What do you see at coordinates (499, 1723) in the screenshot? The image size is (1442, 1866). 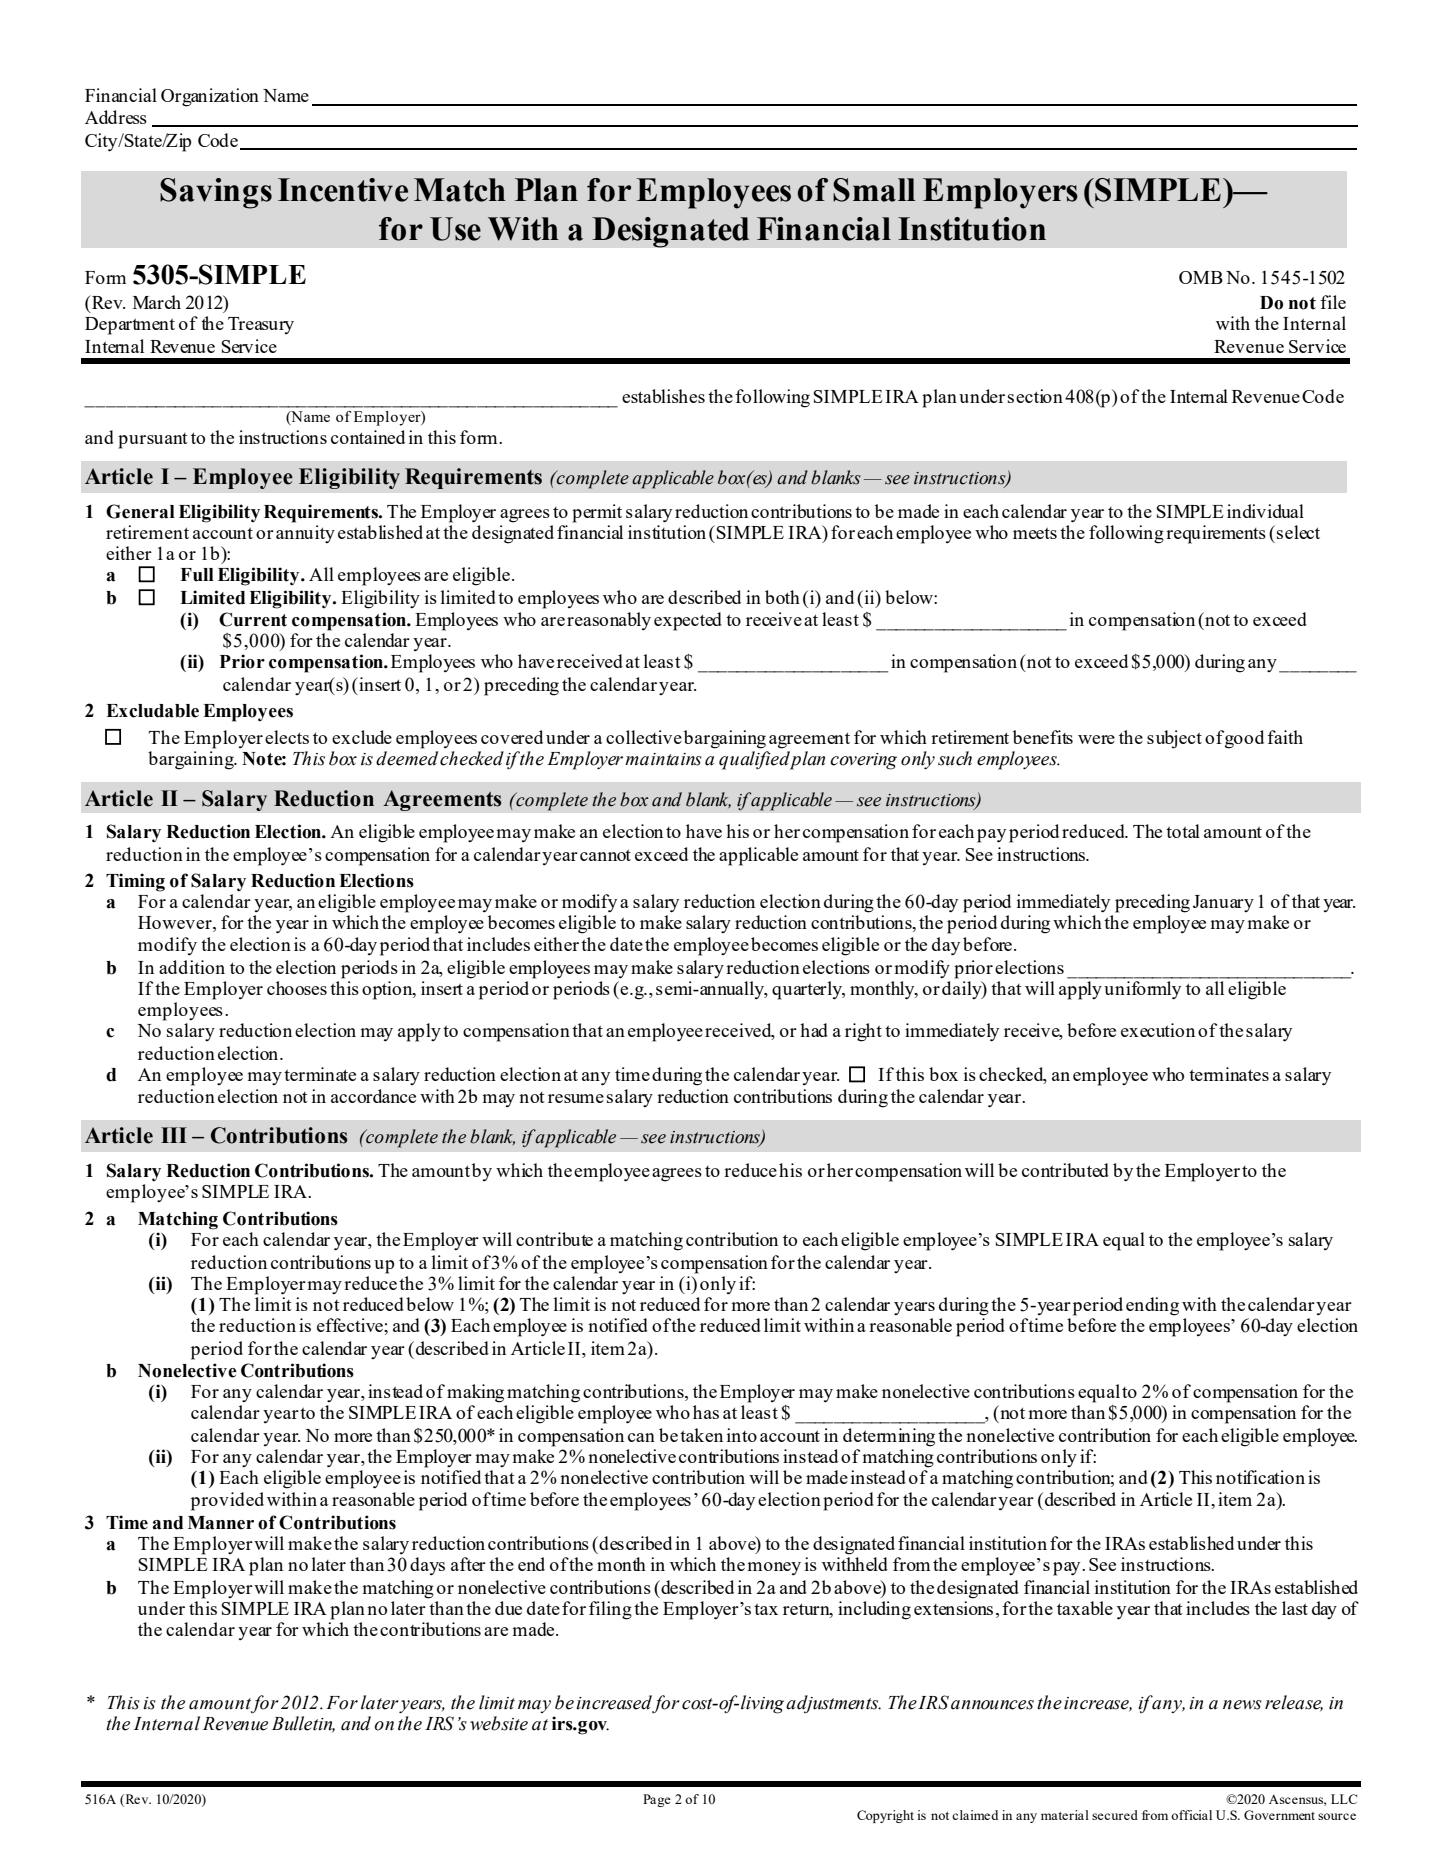 I see `website` at bounding box center [499, 1723].
